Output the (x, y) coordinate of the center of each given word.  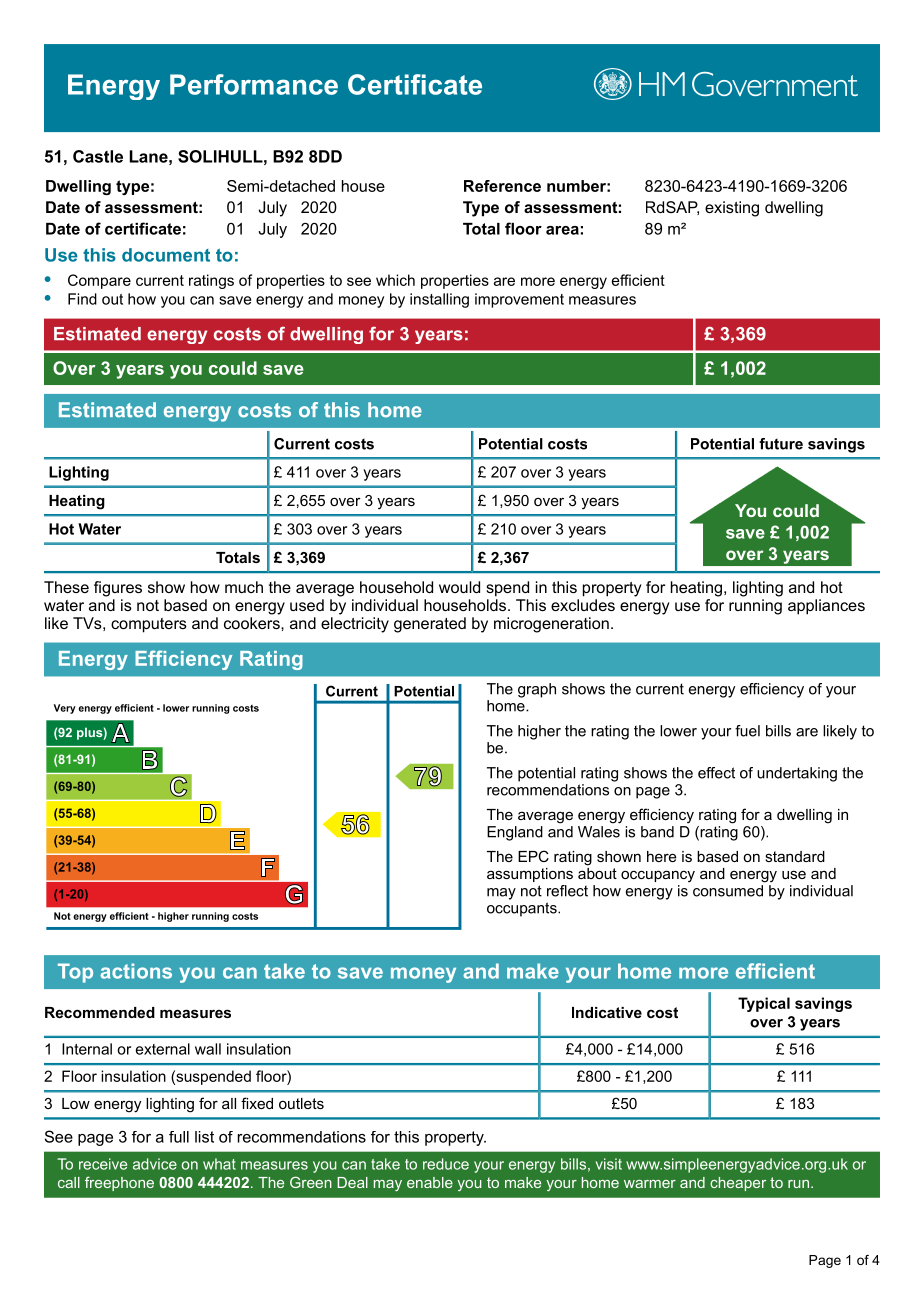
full (179, 1137)
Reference (502, 186)
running (755, 607)
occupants (523, 909)
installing (439, 300)
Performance (254, 84)
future (781, 444)
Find (82, 299)
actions (136, 971)
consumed (729, 889)
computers (149, 625)
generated (430, 625)
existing (732, 209)
